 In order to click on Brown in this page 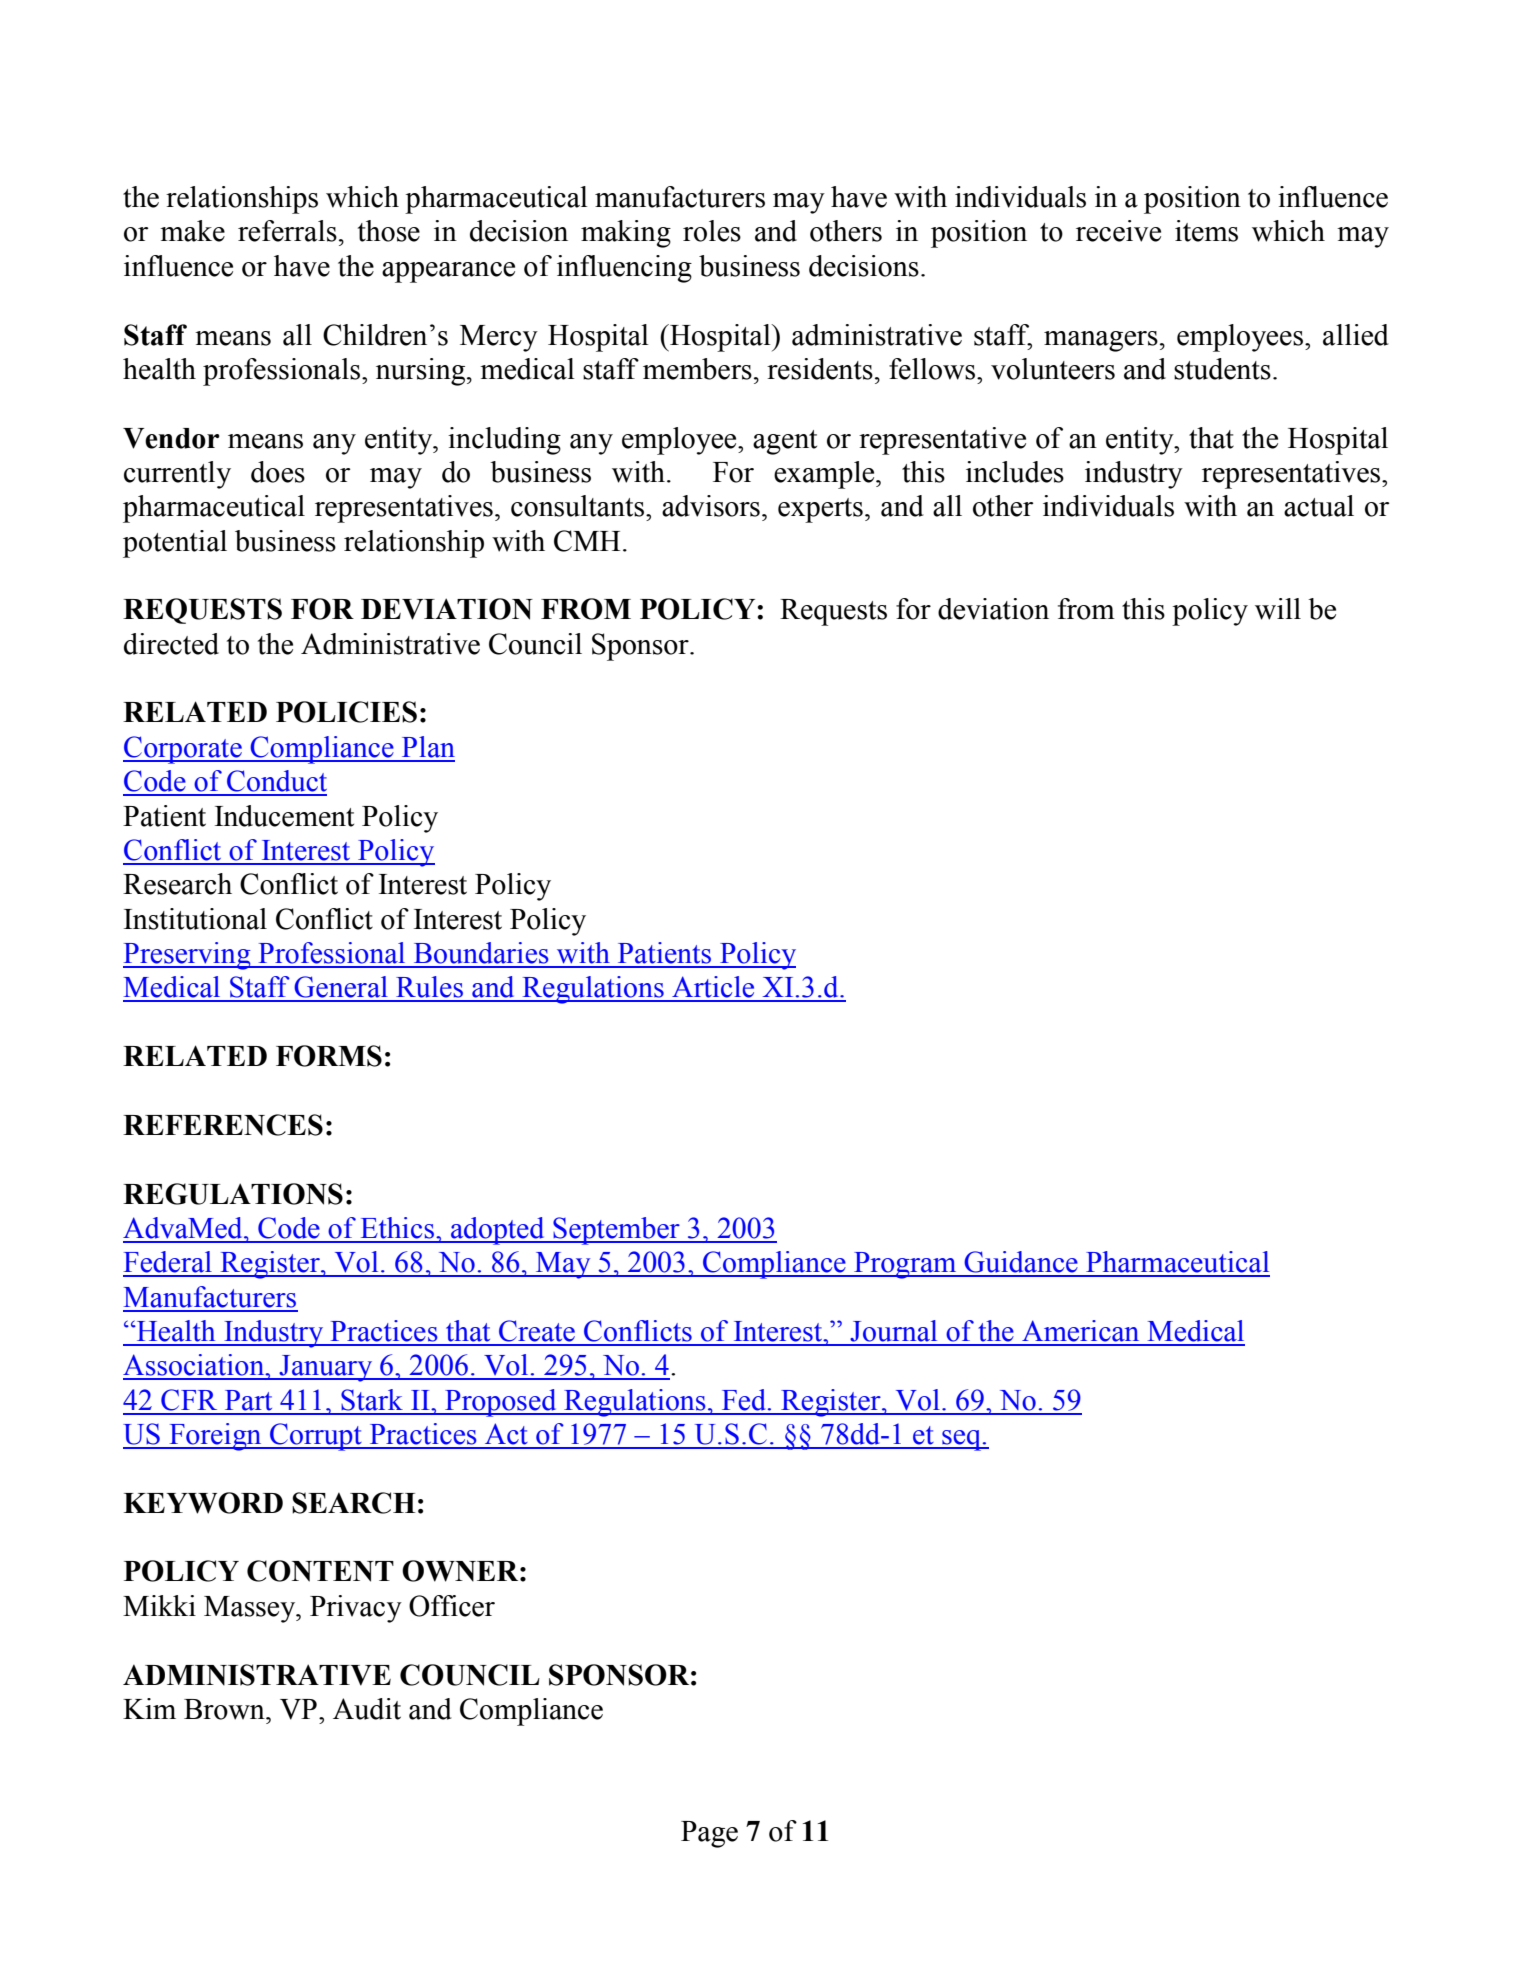, I will do `click(225, 1709)`.
